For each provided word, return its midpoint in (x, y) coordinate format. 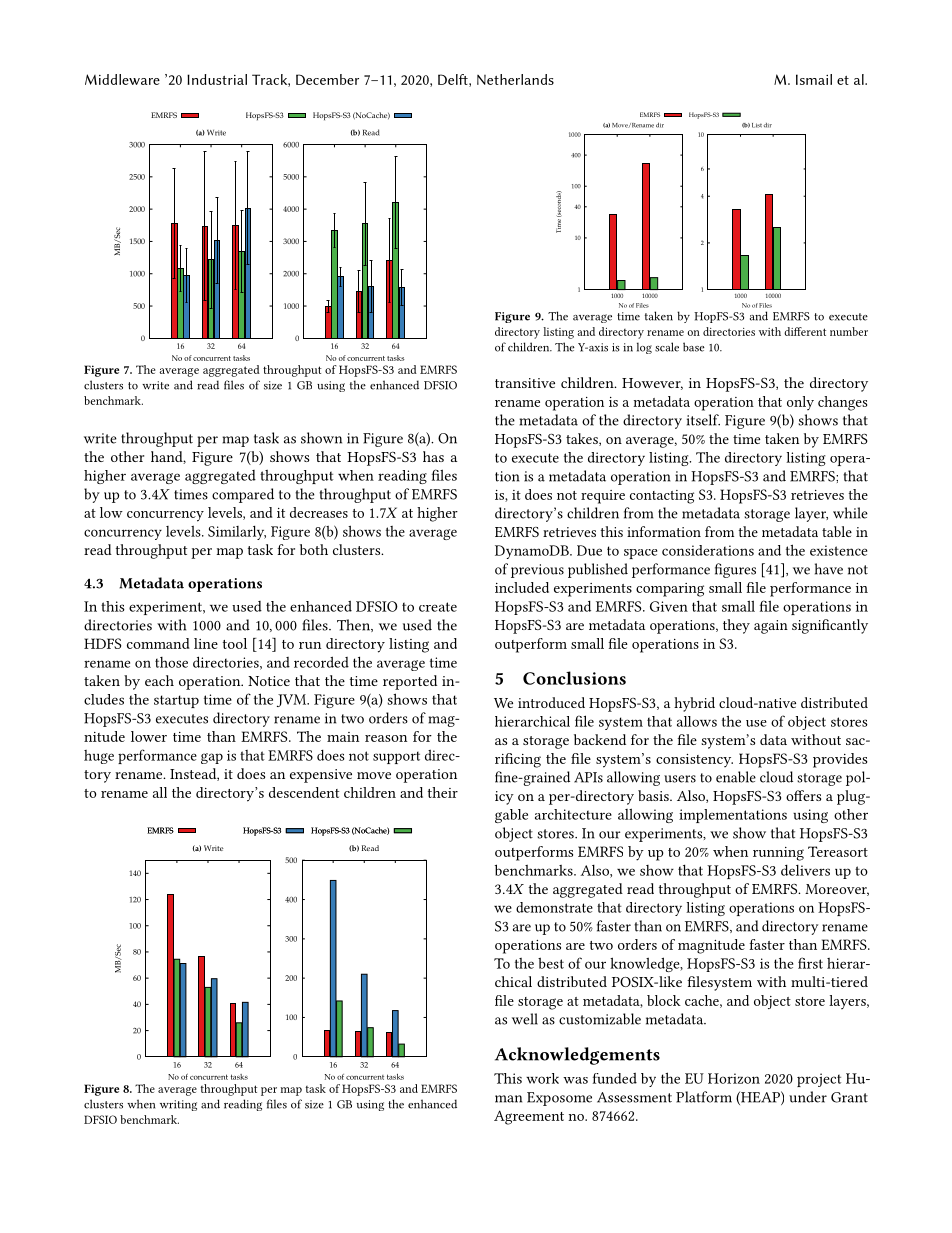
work (542, 1078)
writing (178, 1105)
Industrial (217, 79)
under (808, 1097)
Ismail (814, 79)
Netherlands (515, 79)
